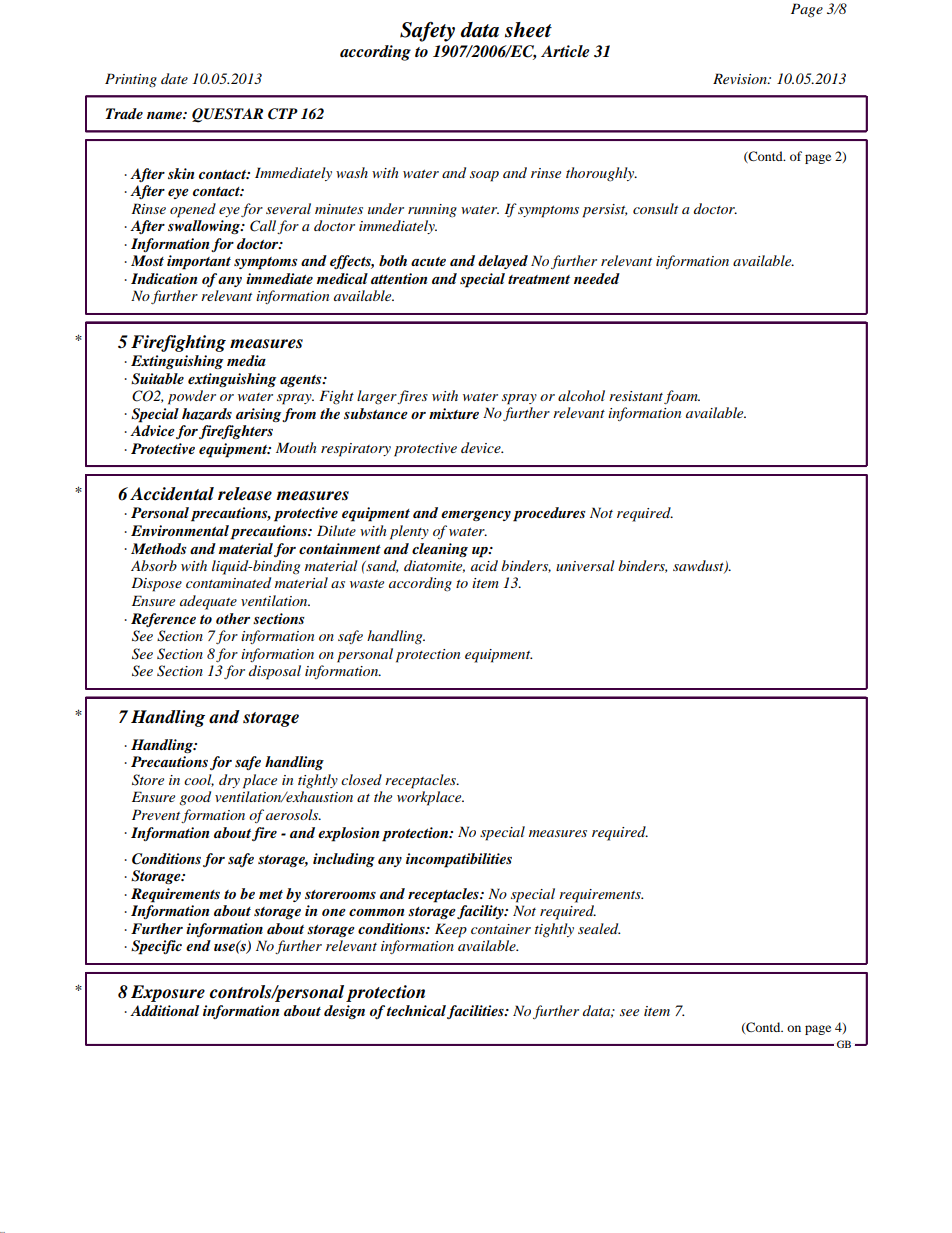 The height and width of the screenshot is (1233, 952). Describe the element at coordinates (741, 78) in the screenshot. I see `Revision` at that location.
